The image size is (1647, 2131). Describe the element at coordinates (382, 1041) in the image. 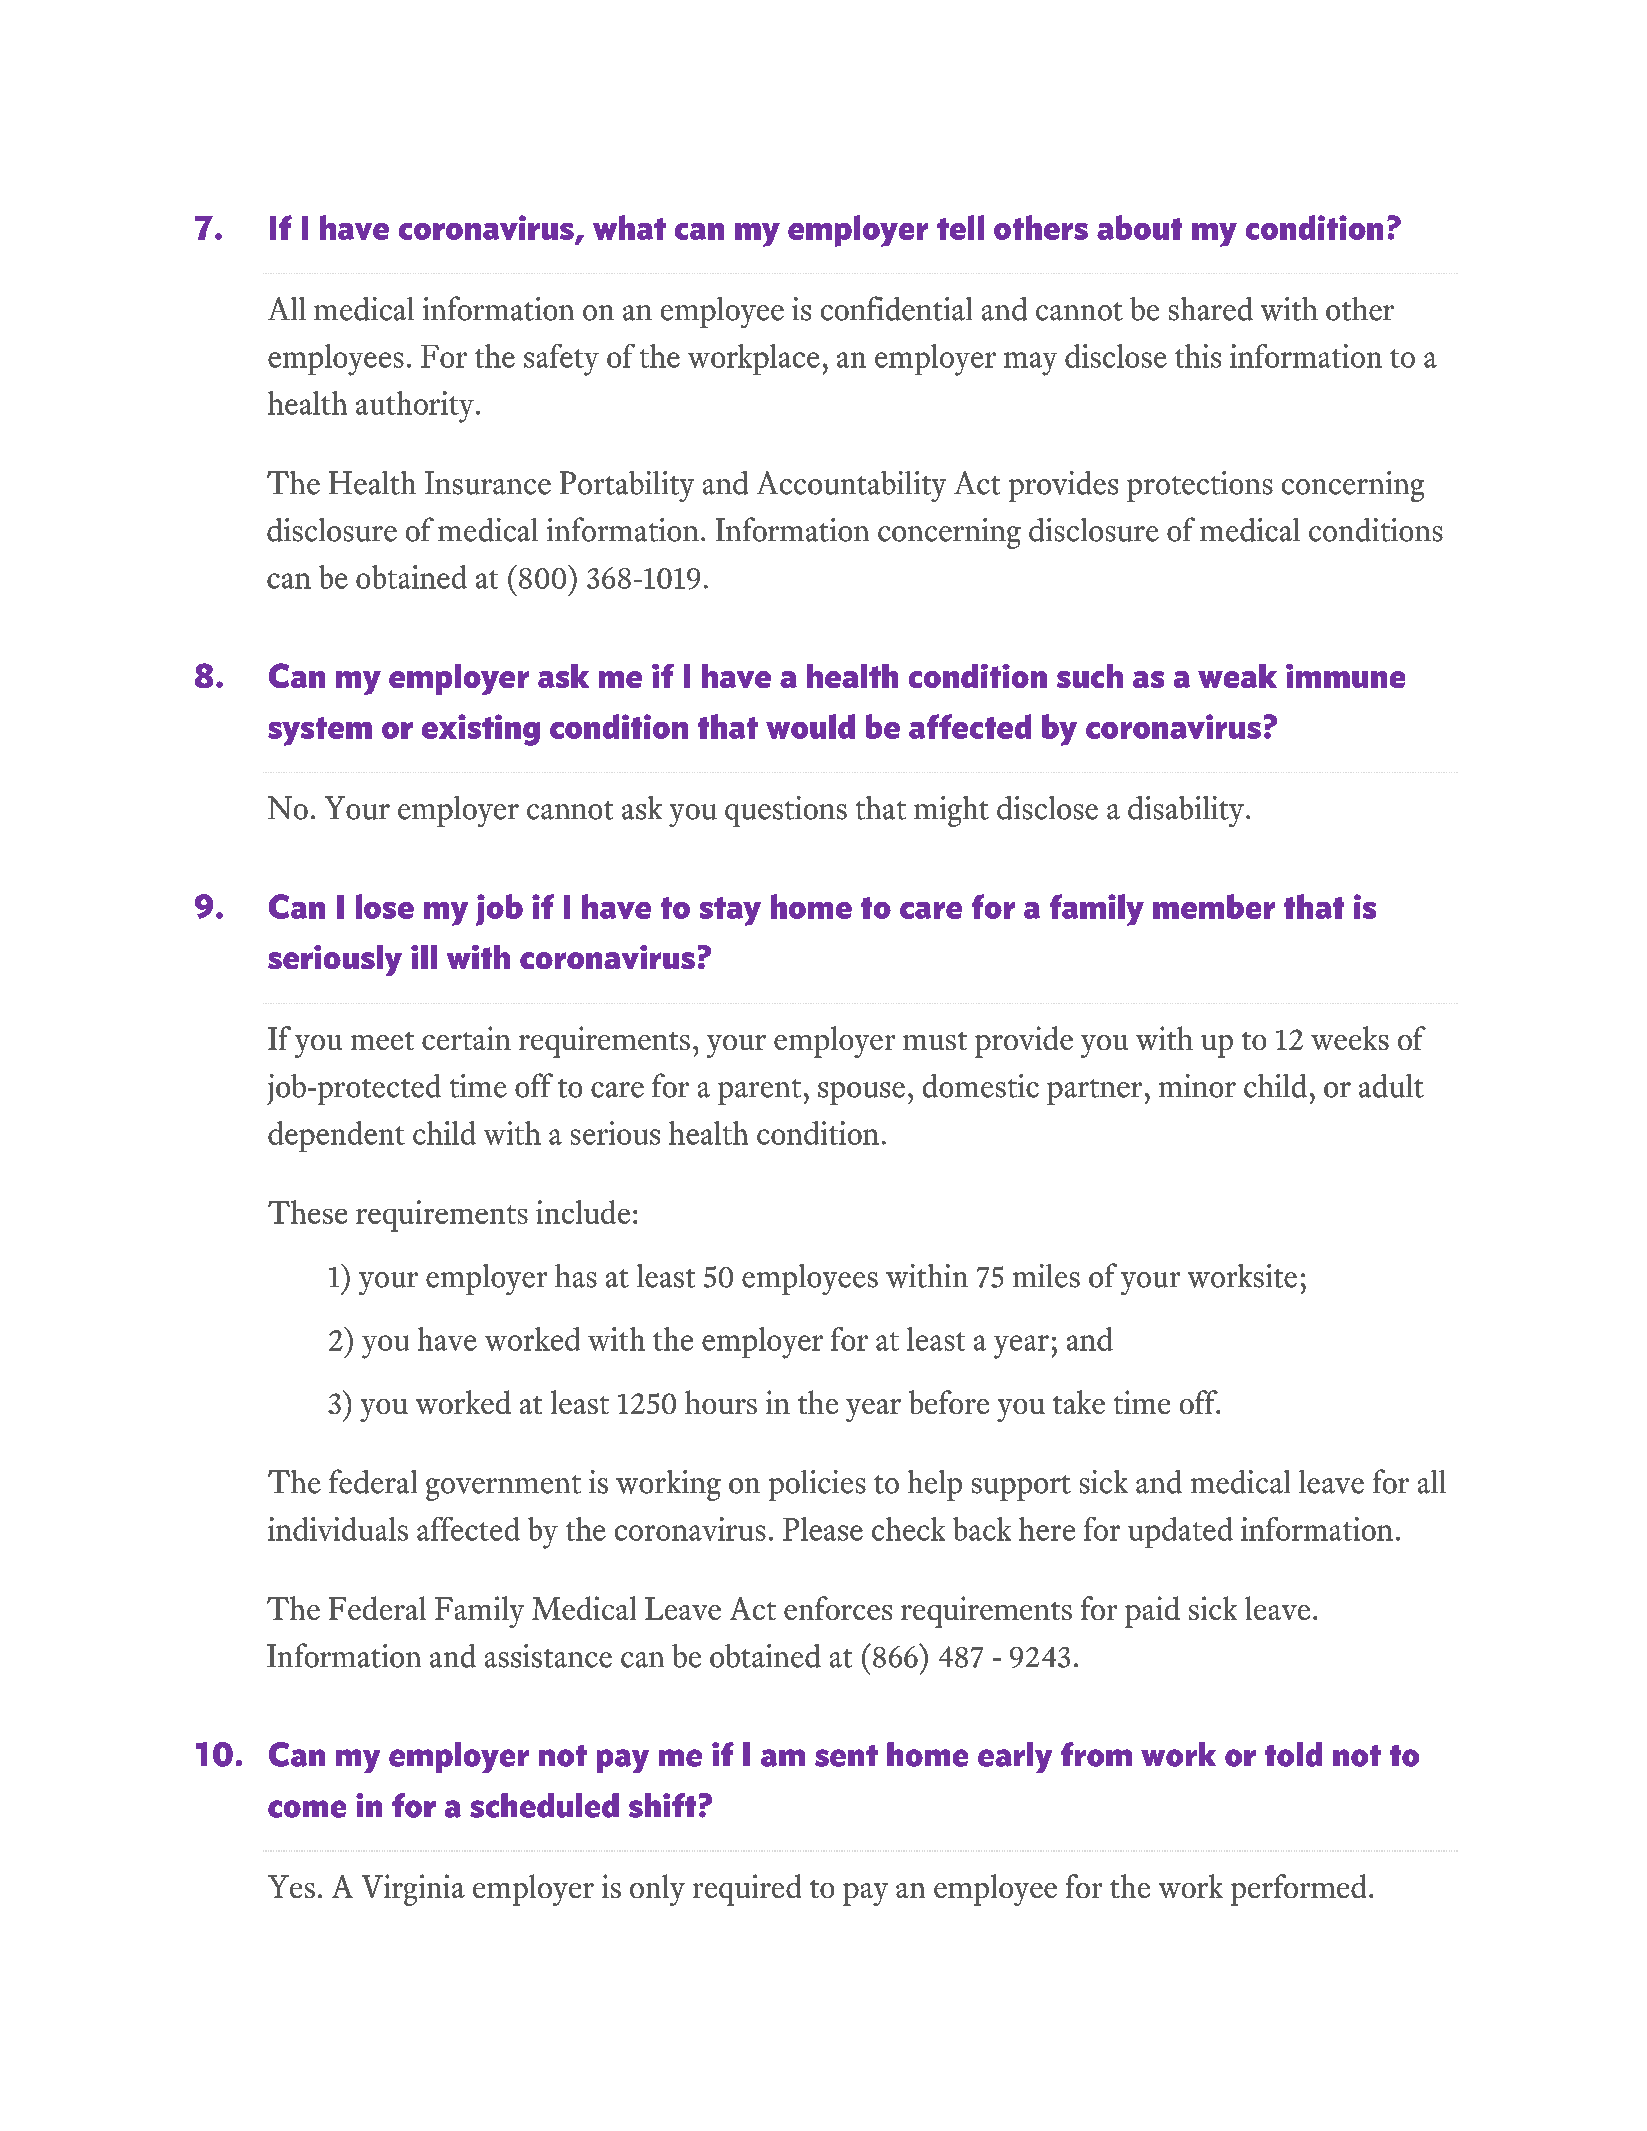

I see `meet` at that location.
